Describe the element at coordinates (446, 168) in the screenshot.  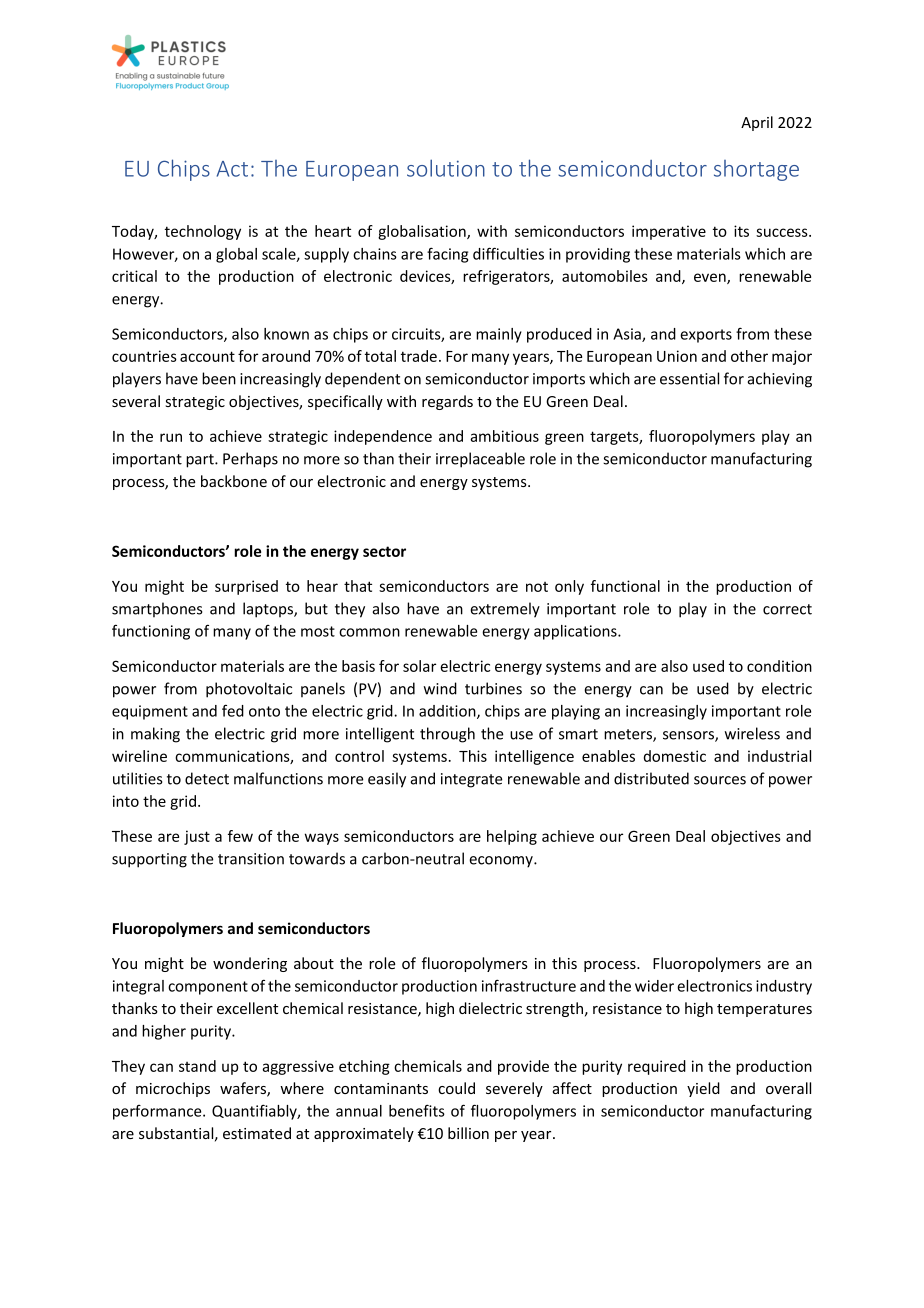
I see `solution` at that location.
